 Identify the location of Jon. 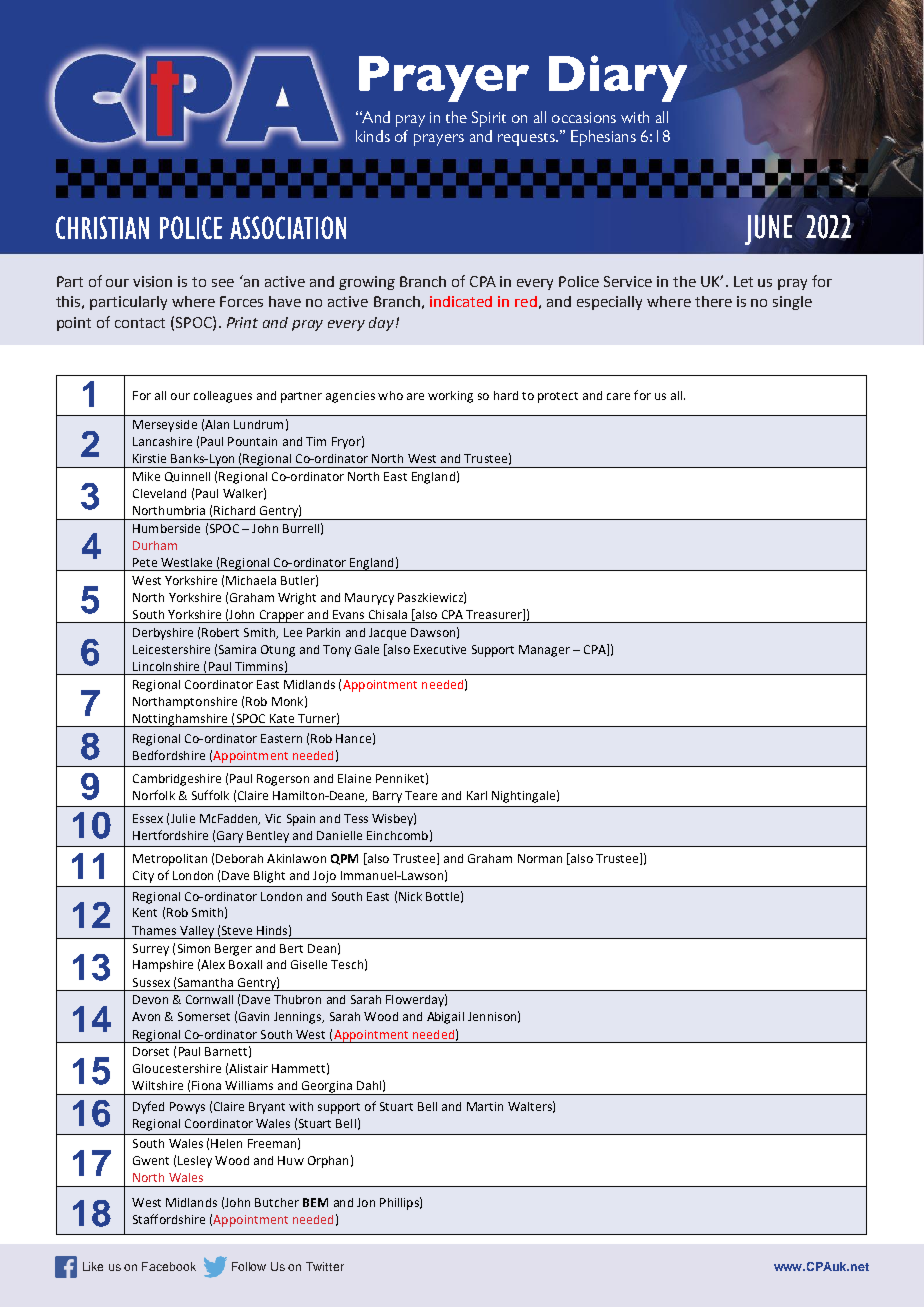
(366, 1202).
